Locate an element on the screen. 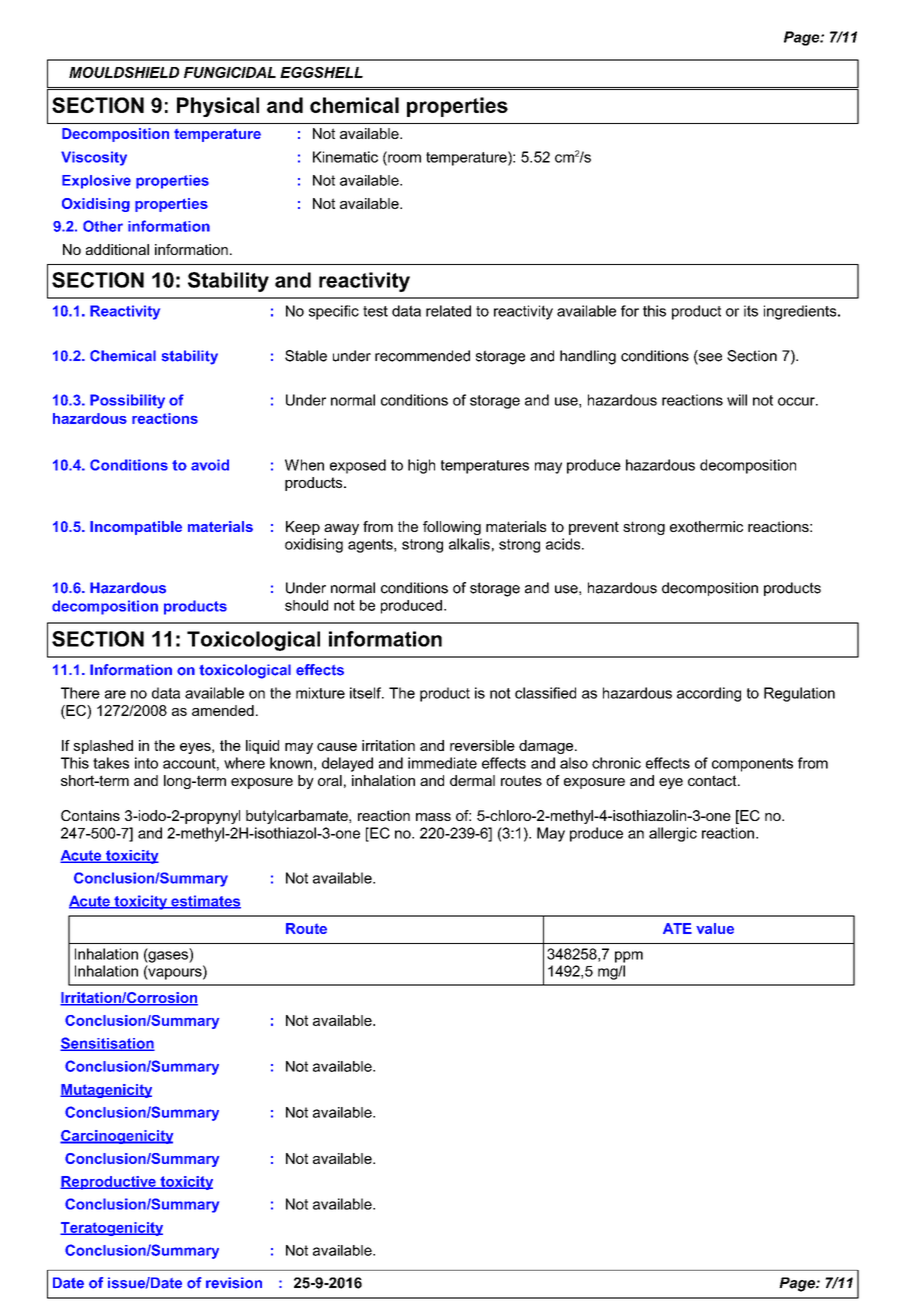  revision is located at coordinates (234, 1283).
